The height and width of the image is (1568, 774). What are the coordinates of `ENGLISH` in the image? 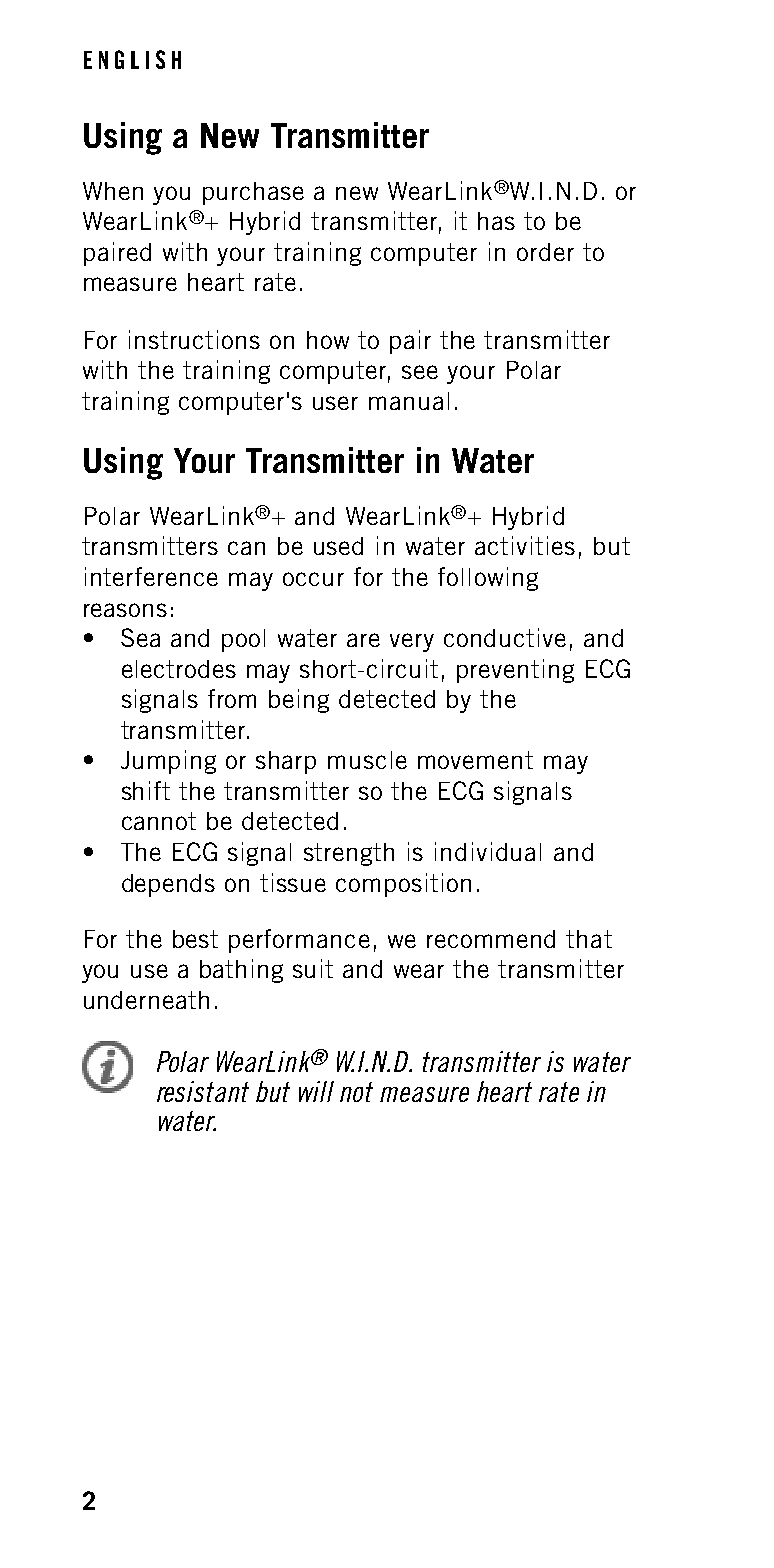 It's located at (132, 59).
